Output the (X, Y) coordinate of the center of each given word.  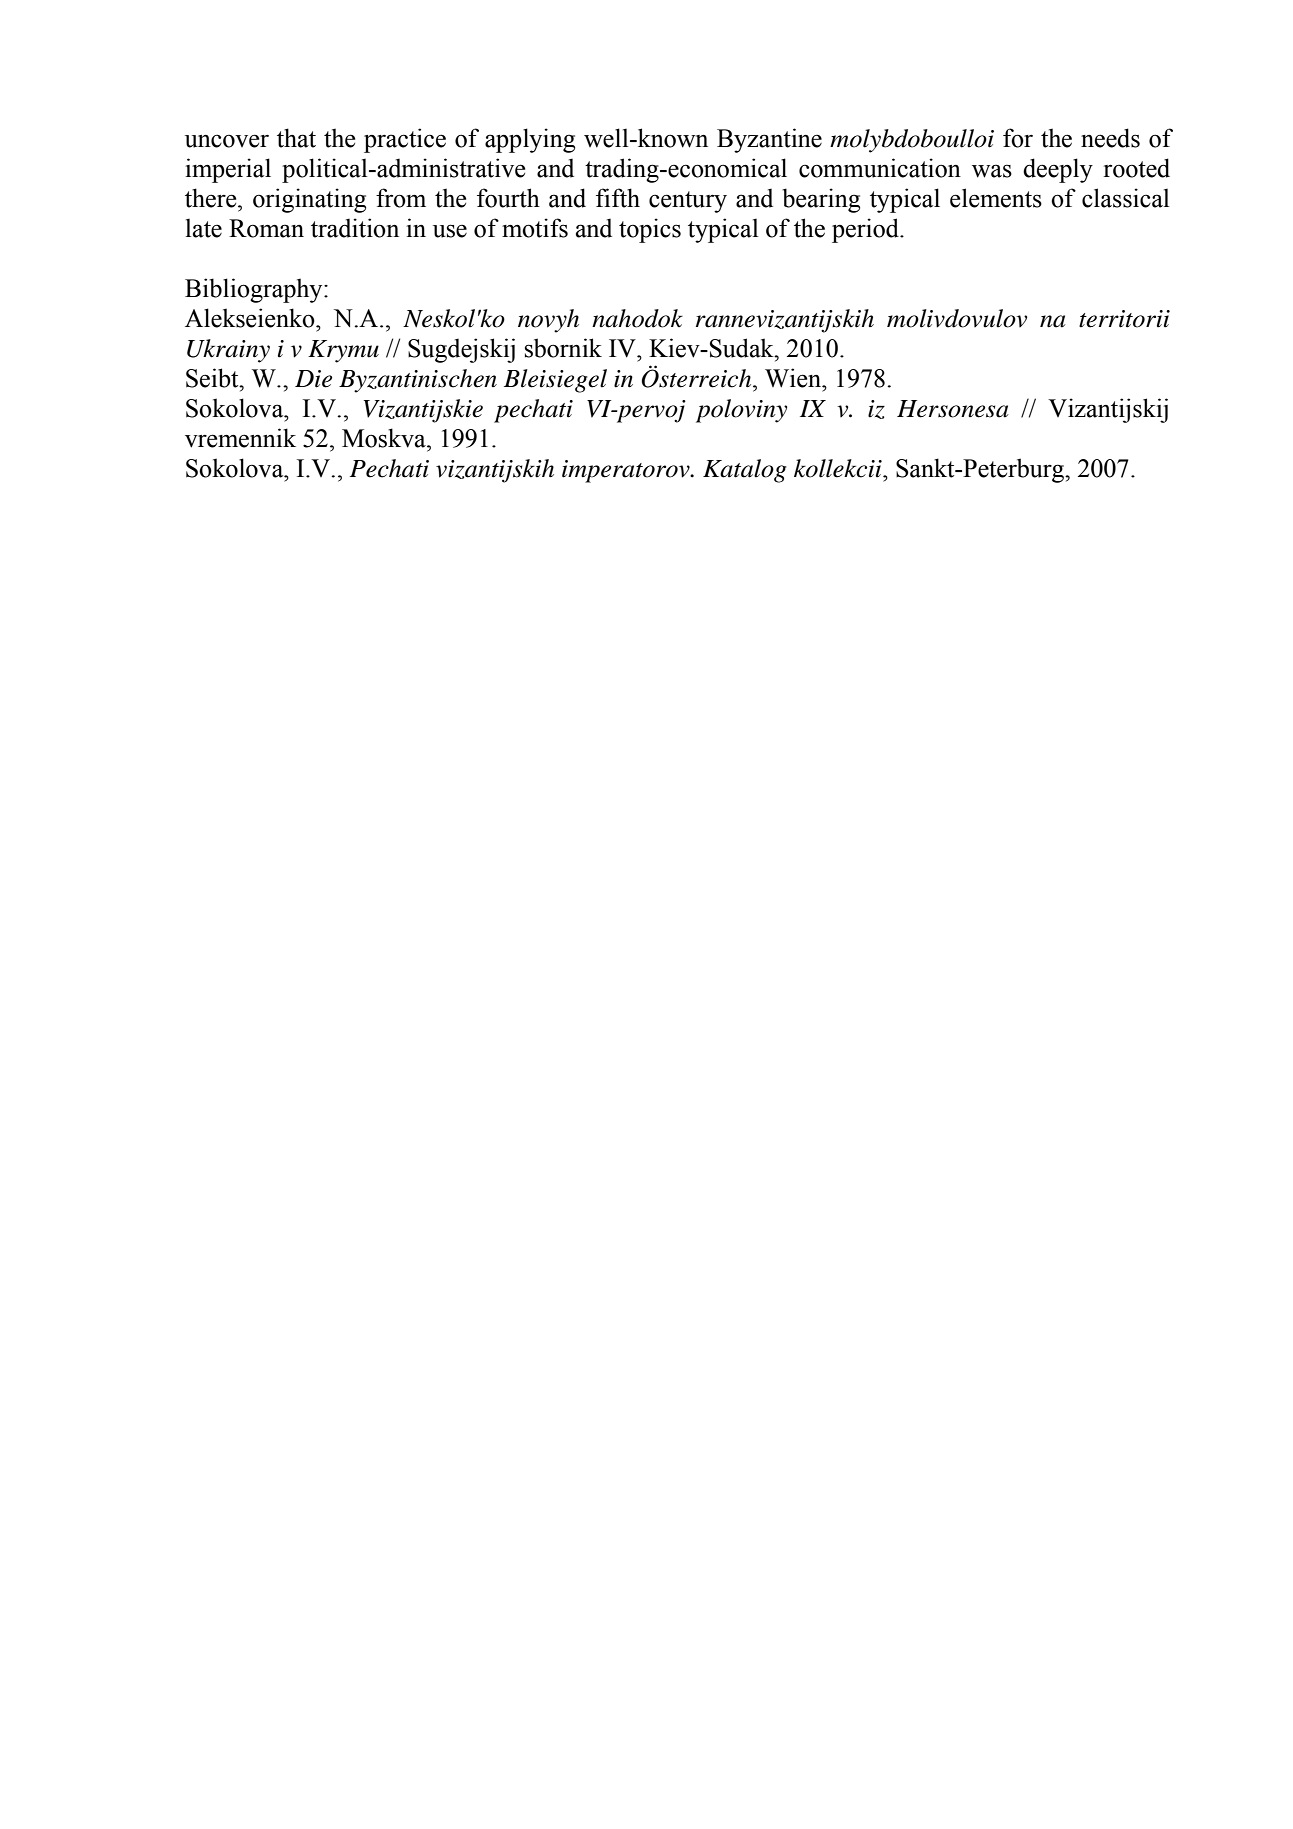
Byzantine (769, 140)
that (296, 138)
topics (650, 230)
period (866, 230)
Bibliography (255, 290)
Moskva (385, 438)
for (1018, 138)
